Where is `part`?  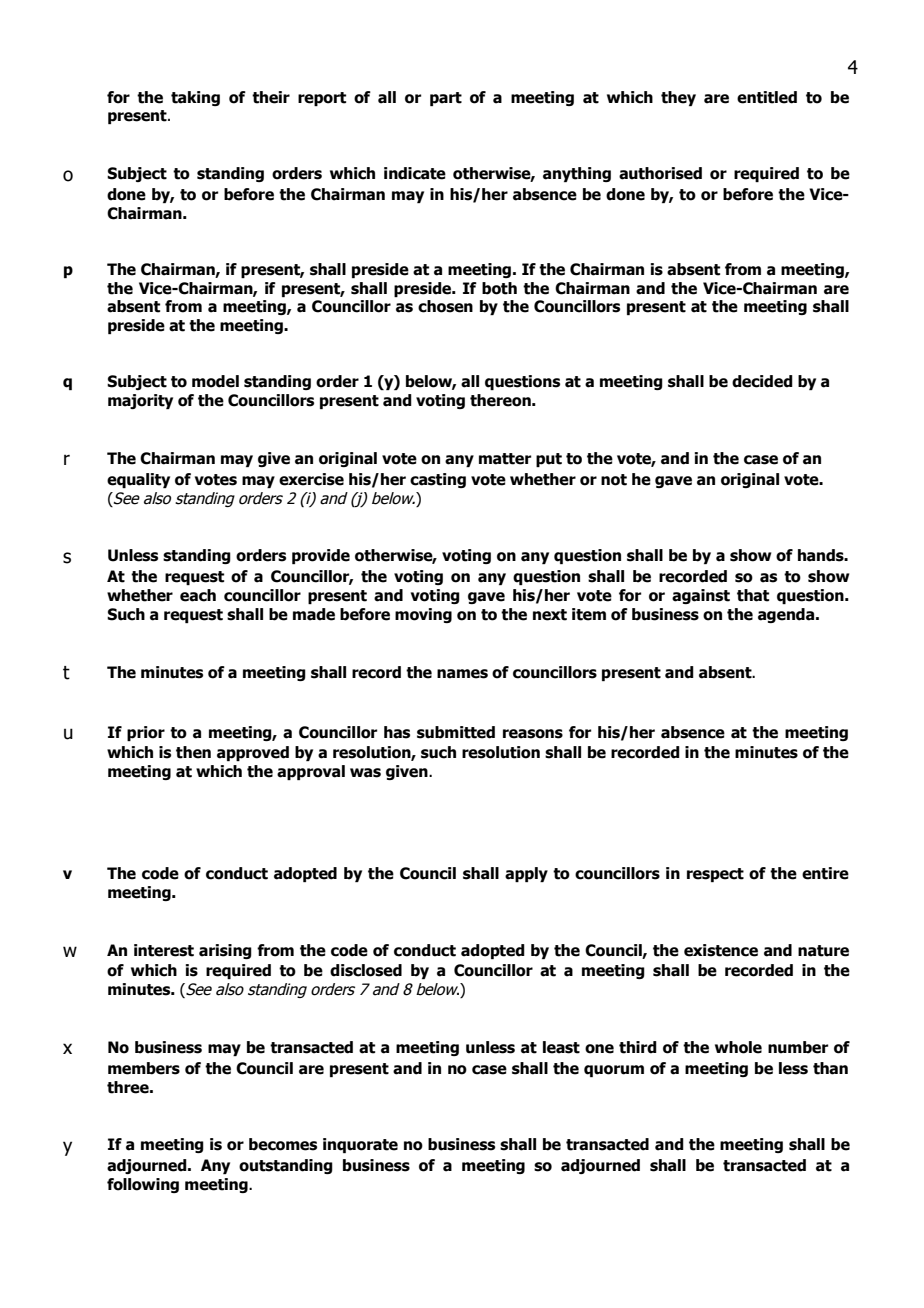 part is located at coordinates (446, 99).
